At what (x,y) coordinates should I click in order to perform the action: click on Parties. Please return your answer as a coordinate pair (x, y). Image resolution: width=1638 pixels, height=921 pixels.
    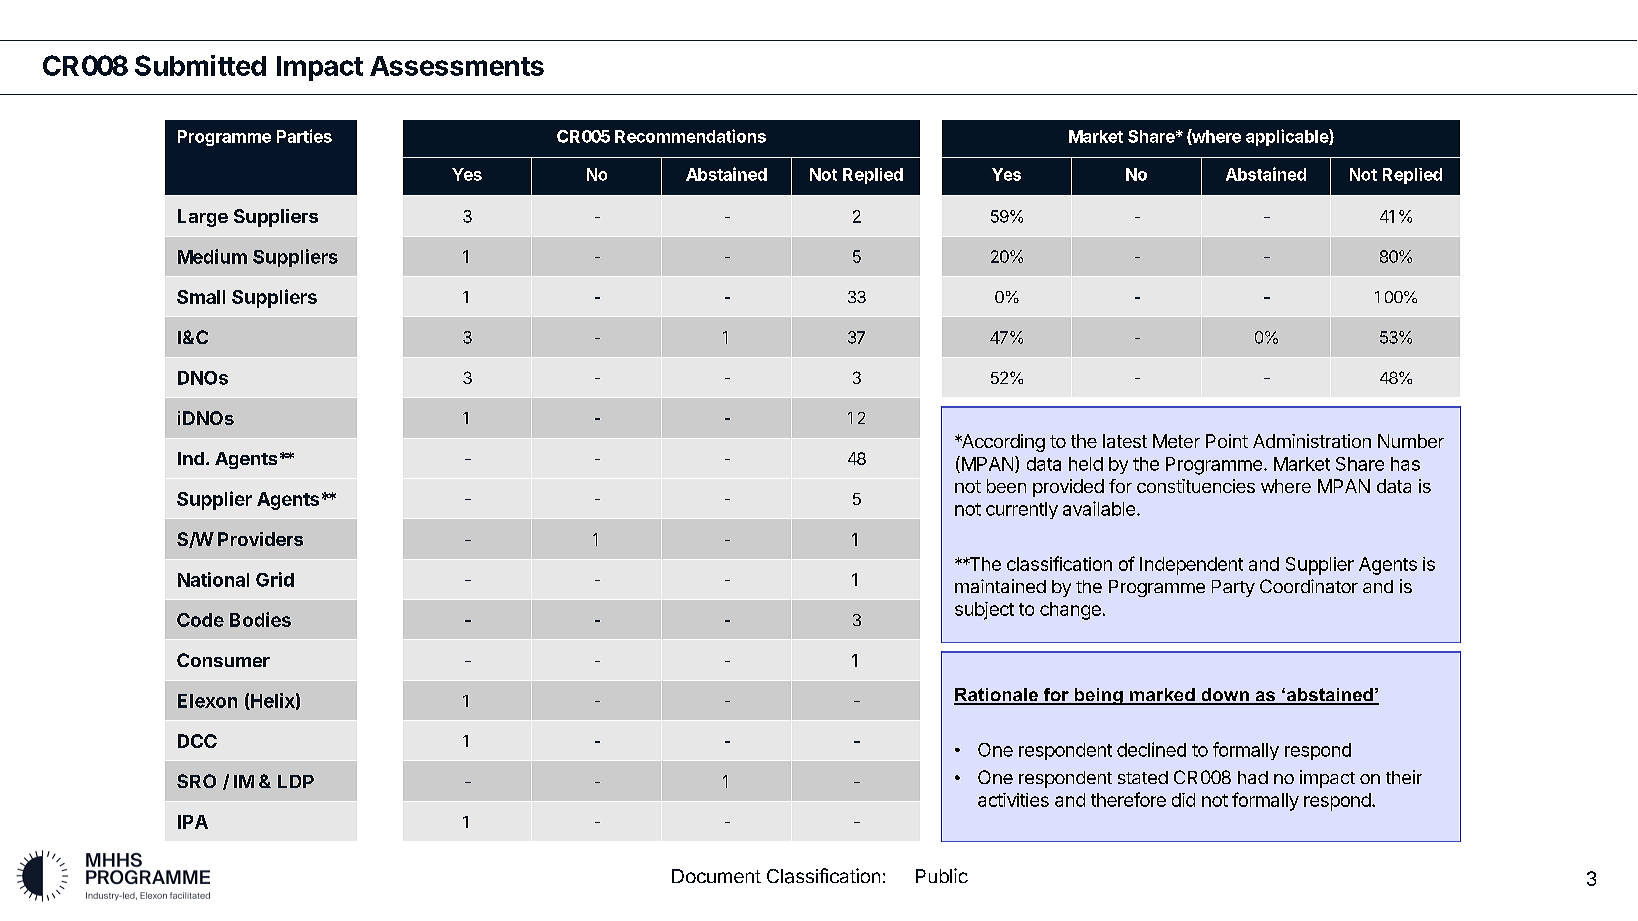
    Looking at the image, I should click on (304, 136).
